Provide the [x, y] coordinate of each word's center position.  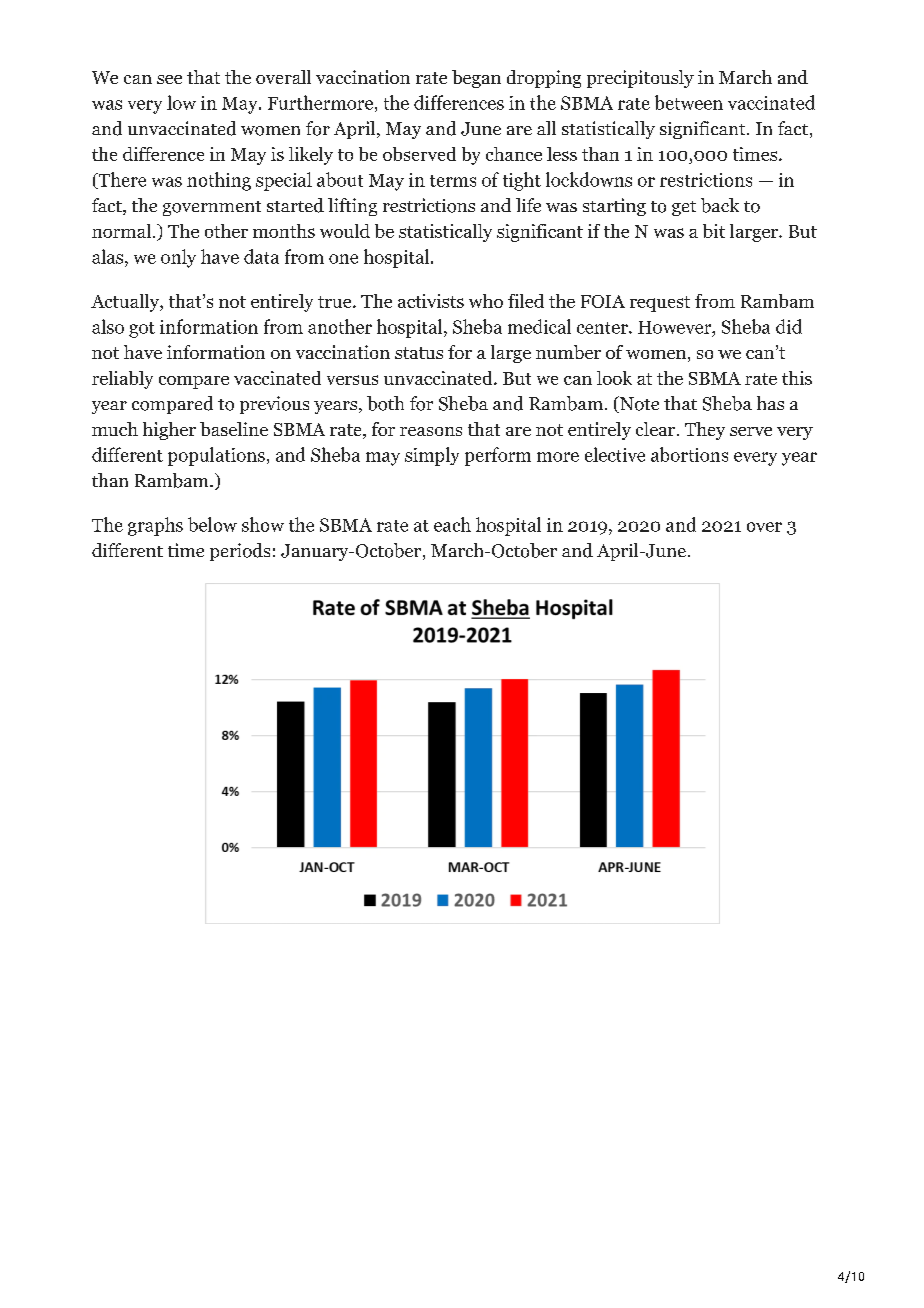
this [797, 378]
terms [453, 181]
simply [432, 456]
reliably [122, 380]
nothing [219, 181]
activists [431, 301]
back [720, 205]
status [419, 353]
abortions [689, 454]
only [178, 258]
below [212, 524]
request [660, 304]
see [169, 79]
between [689, 102]
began [476, 79]
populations [216, 456]
